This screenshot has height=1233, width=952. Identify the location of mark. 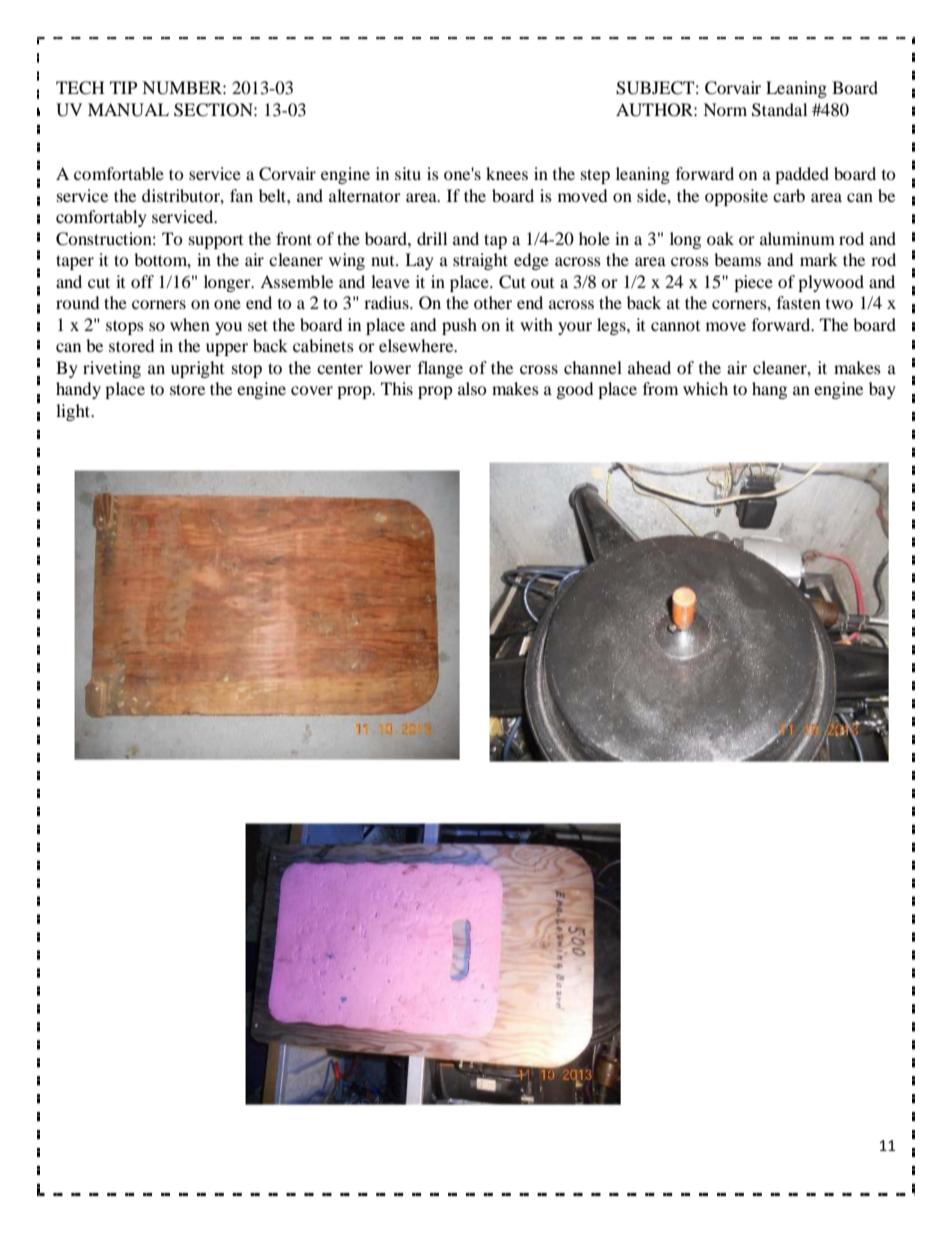
(819, 259).
